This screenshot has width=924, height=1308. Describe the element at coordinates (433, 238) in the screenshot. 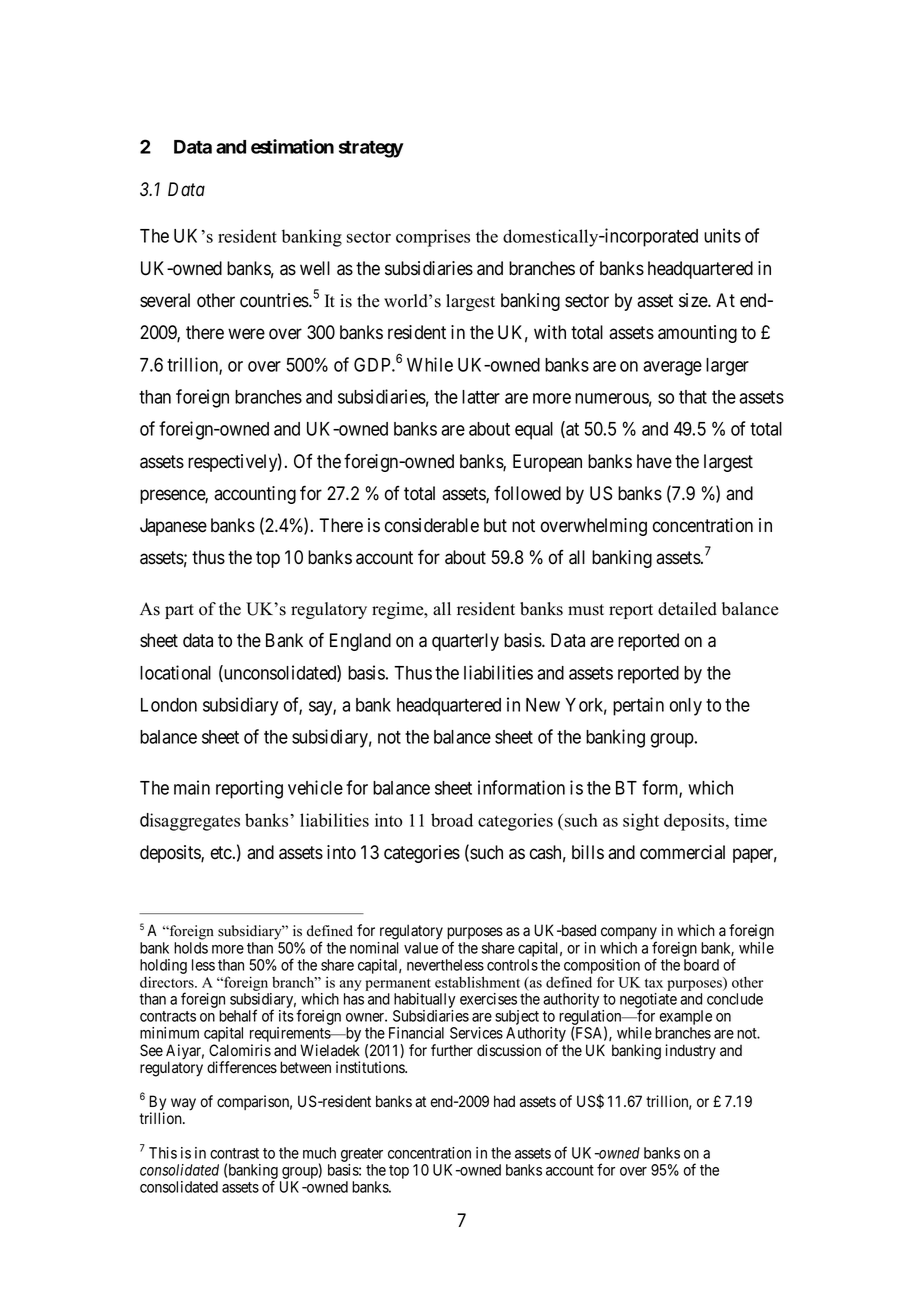

I see `comprises` at that location.
